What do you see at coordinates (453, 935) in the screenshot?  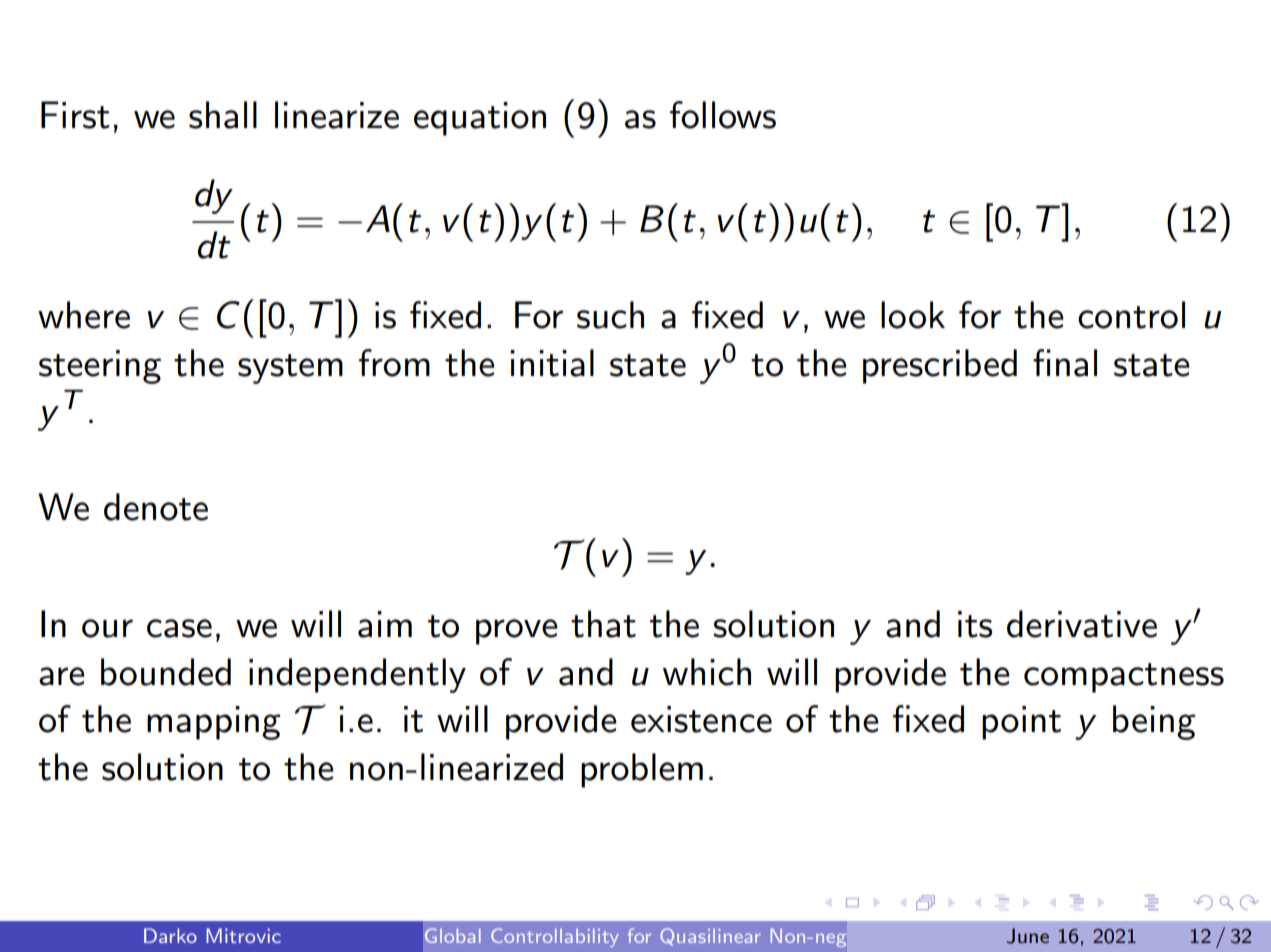 I see `Global` at bounding box center [453, 935].
